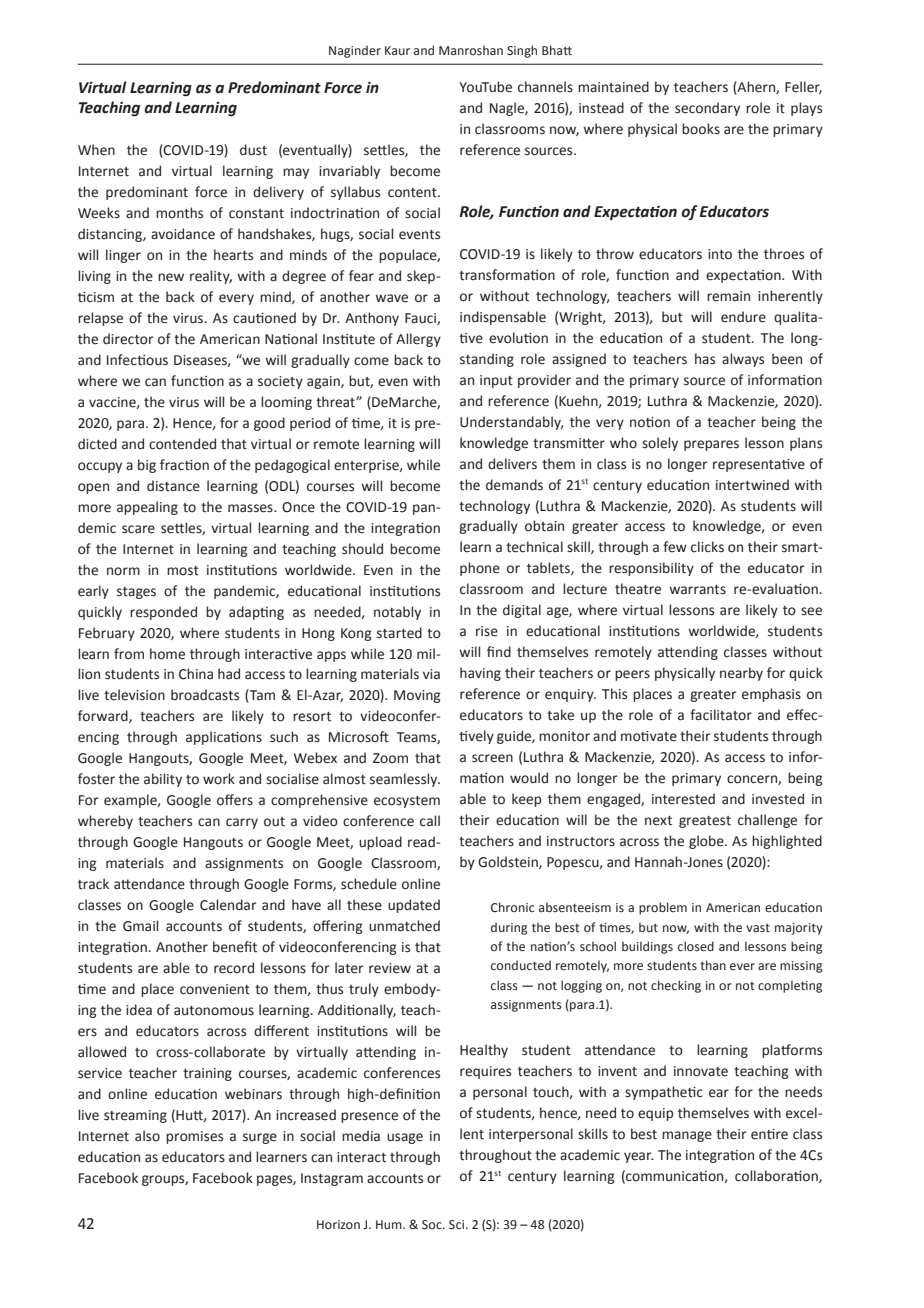 The height and width of the screenshot is (1308, 924). What do you see at coordinates (499, 652) in the screenshot?
I see `find` at bounding box center [499, 652].
